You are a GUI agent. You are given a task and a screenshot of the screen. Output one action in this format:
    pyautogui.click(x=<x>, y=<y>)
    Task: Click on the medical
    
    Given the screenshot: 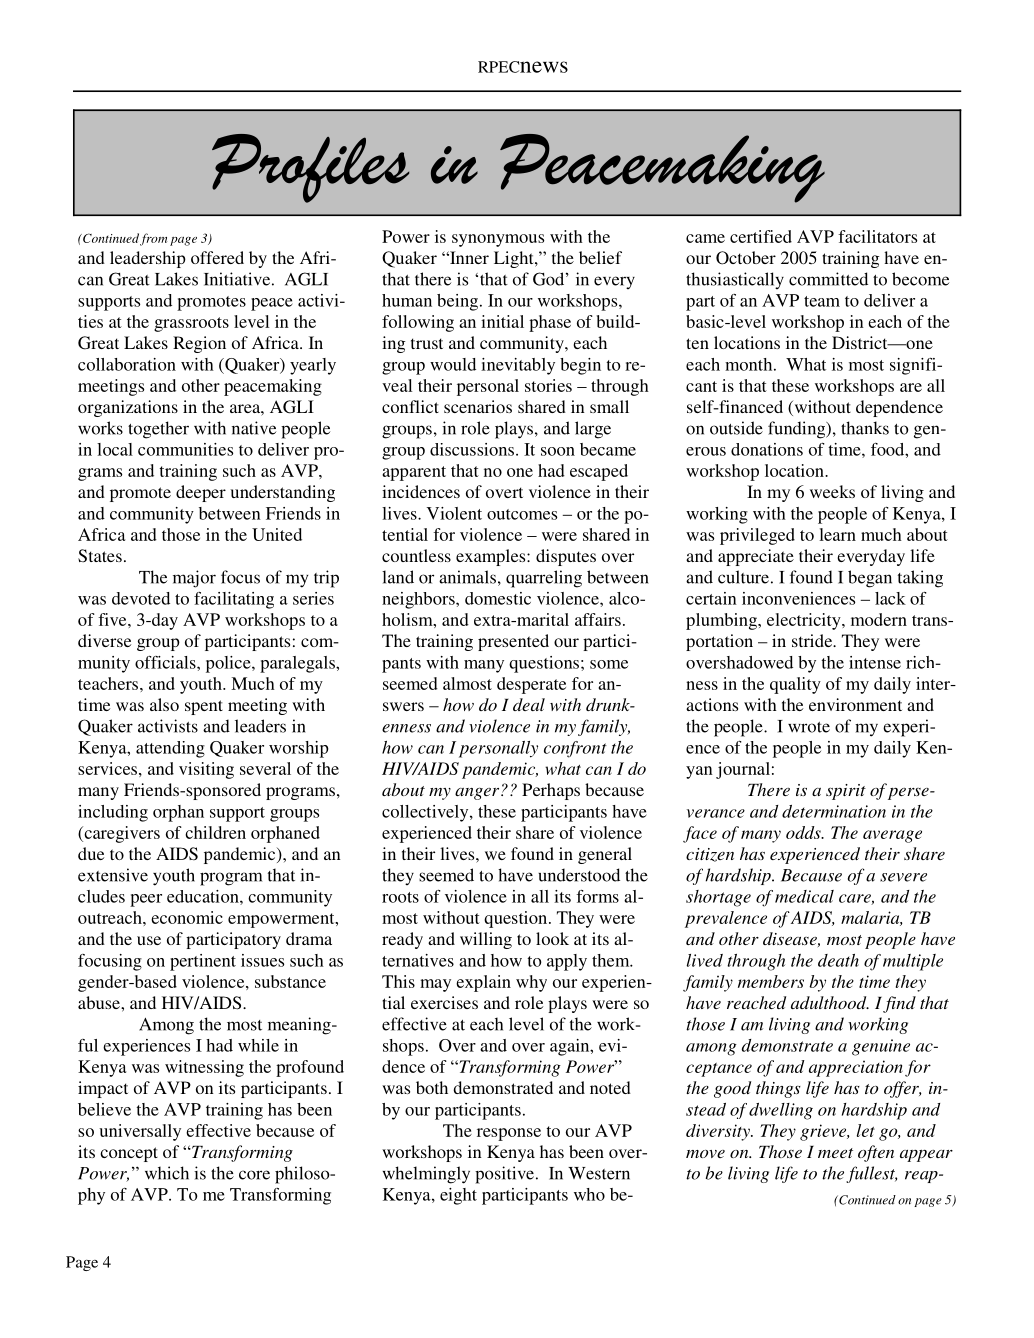 What is the action you would take?
    pyautogui.click(x=804, y=896)
